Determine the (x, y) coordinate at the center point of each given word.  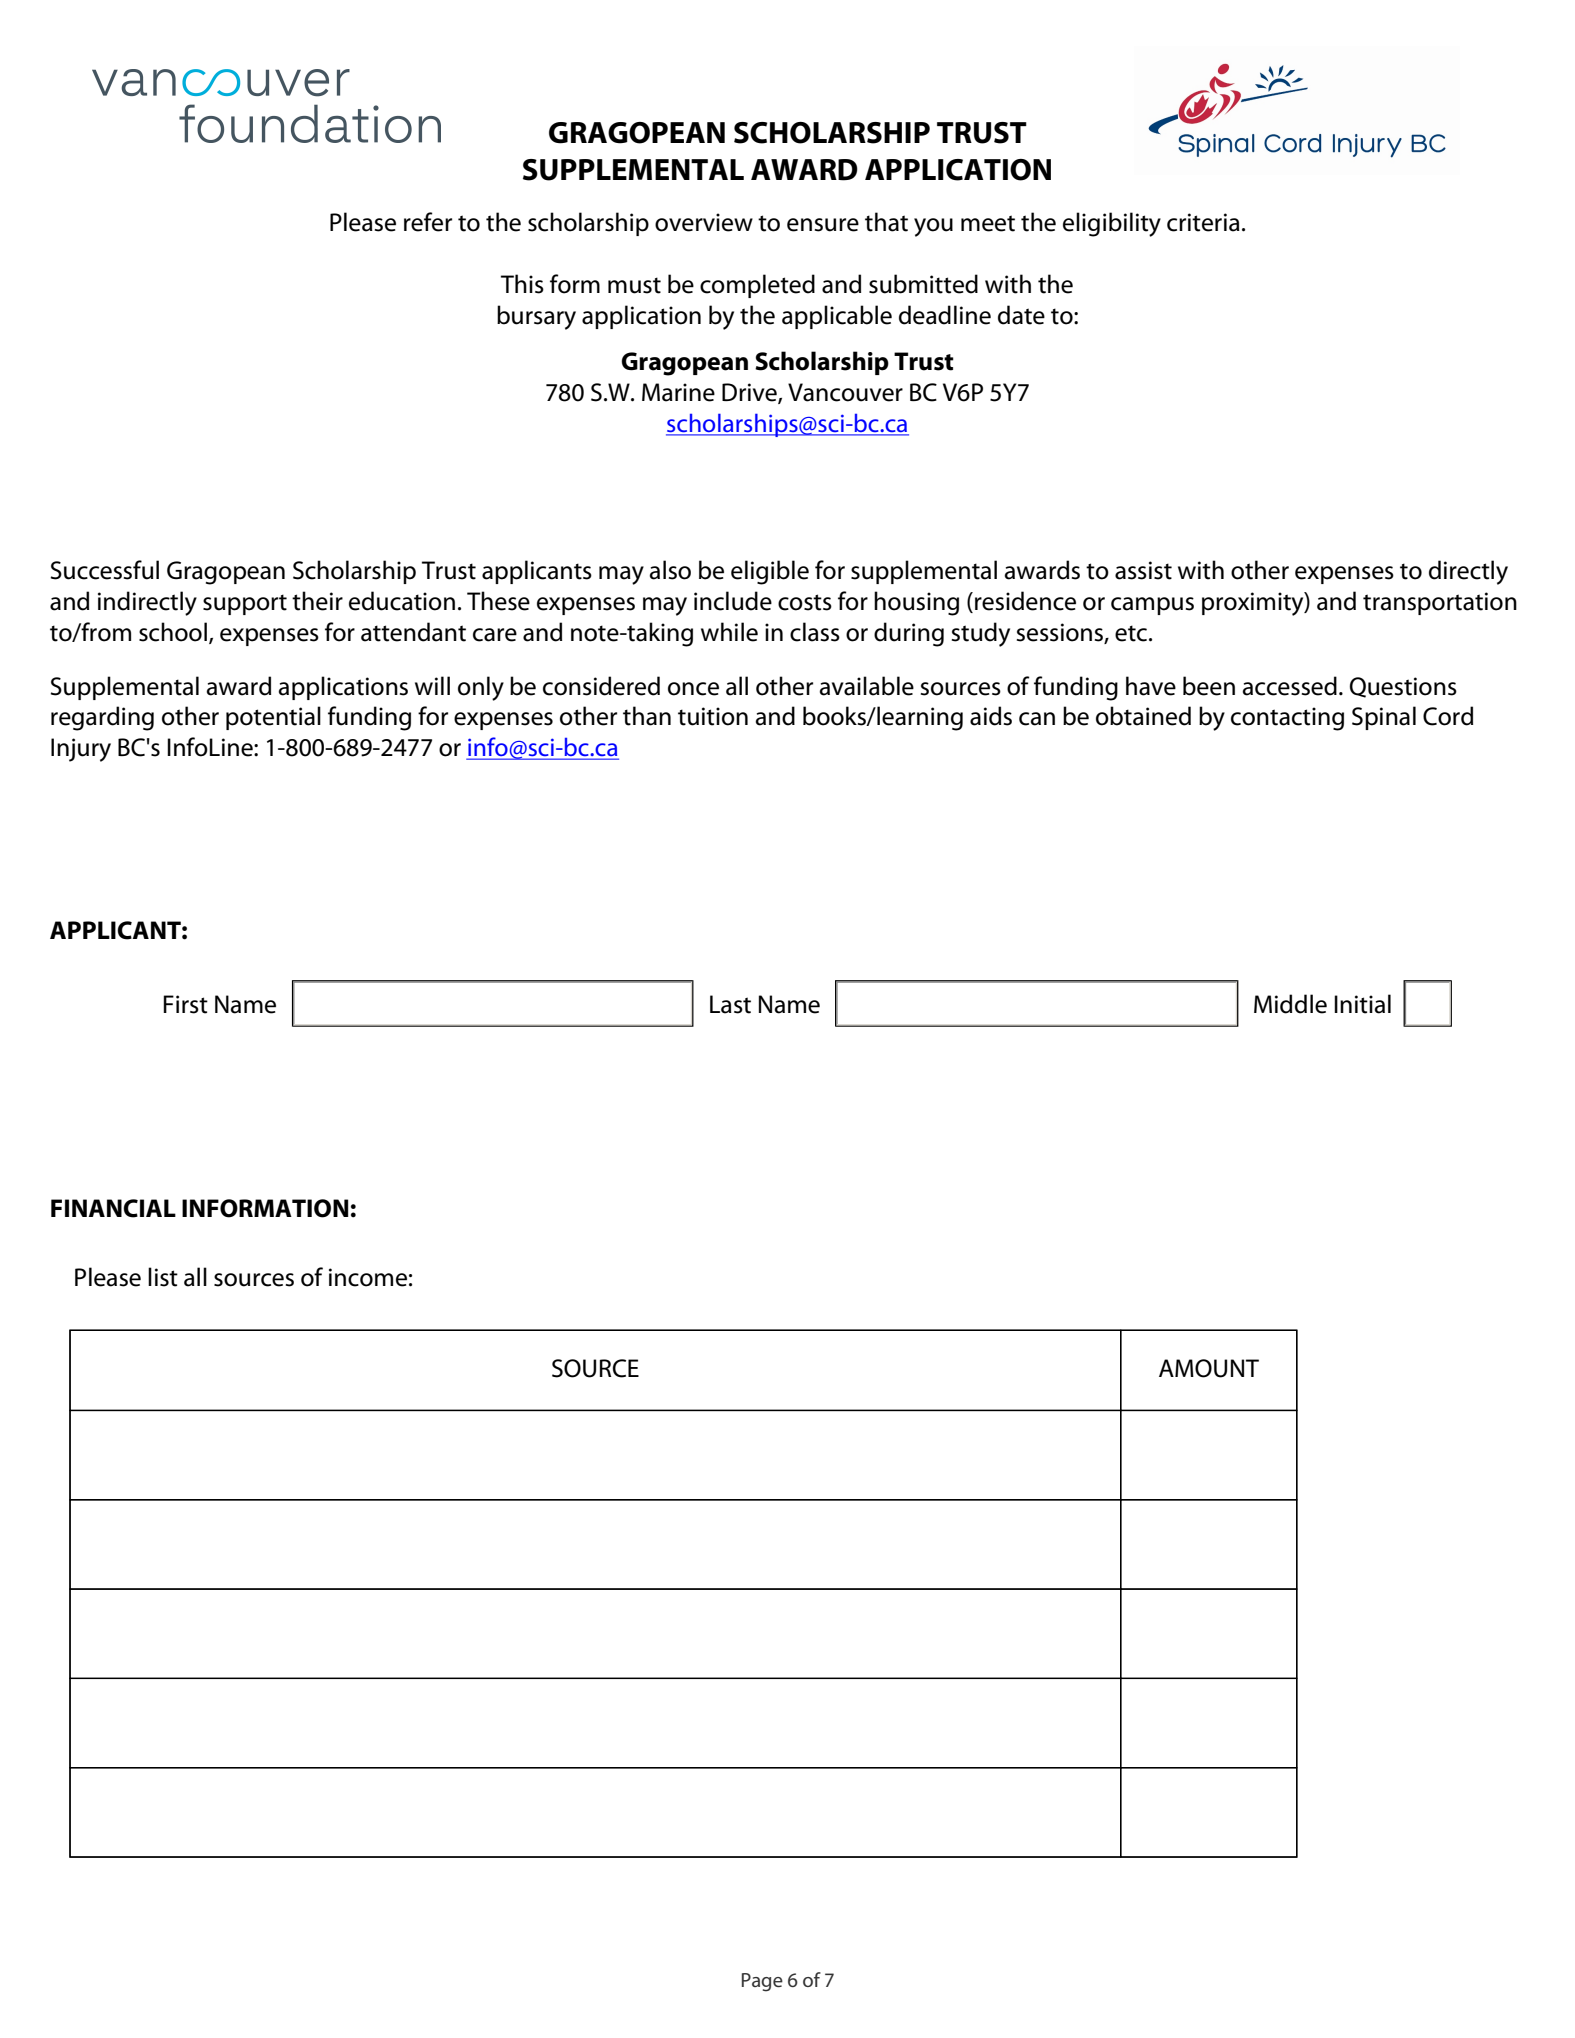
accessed (1290, 686)
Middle (1290, 1004)
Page (762, 1982)
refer (428, 222)
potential (273, 718)
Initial (1362, 1004)
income (368, 1277)
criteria (1203, 222)
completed (757, 286)
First (185, 1004)
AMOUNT (1209, 1368)
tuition (713, 716)
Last (730, 1004)
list (163, 1277)
